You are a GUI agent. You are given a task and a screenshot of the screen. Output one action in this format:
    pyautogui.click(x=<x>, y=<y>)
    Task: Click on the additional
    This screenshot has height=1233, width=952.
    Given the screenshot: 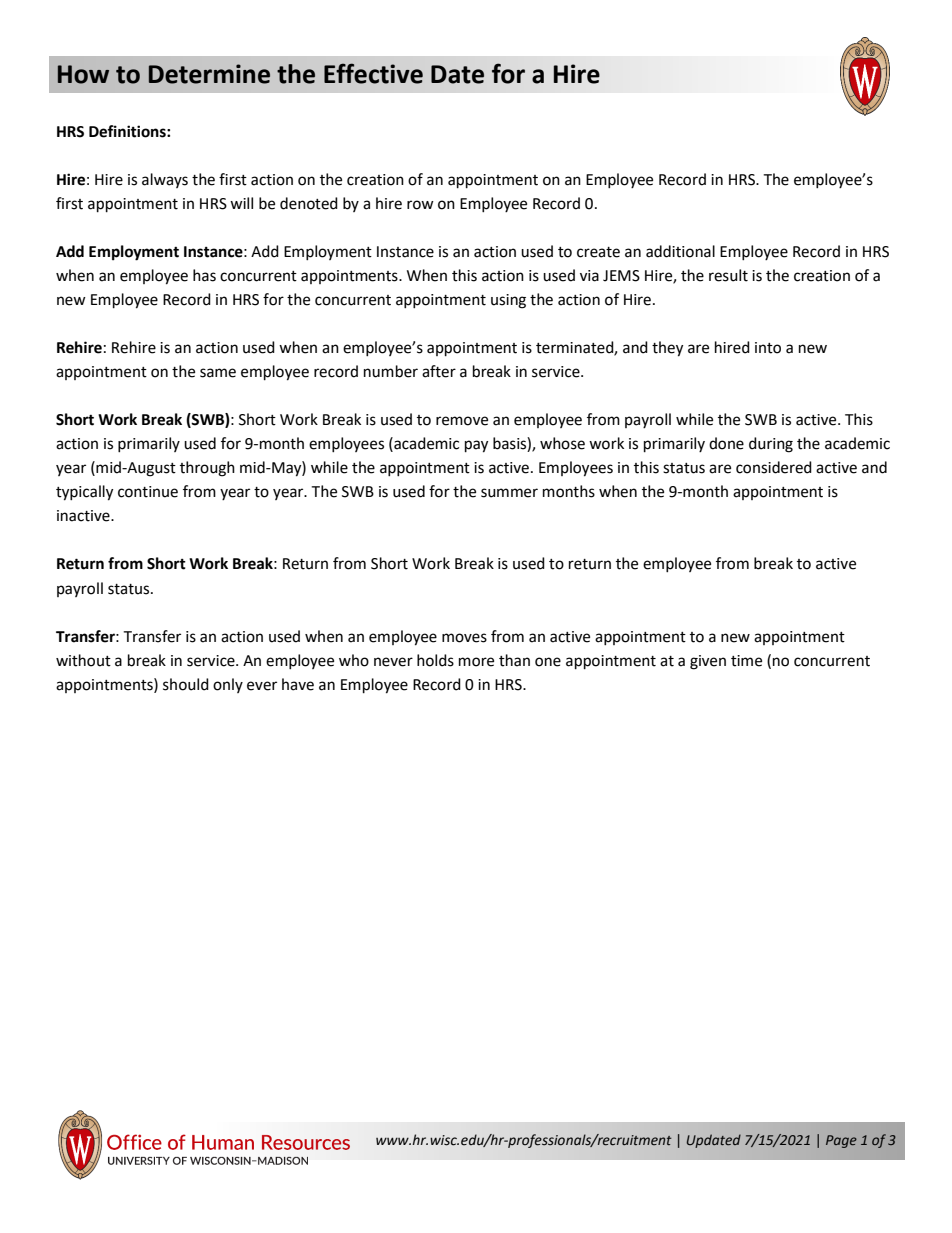 What is the action you would take?
    pyautogui.click(x=680, y=251)
